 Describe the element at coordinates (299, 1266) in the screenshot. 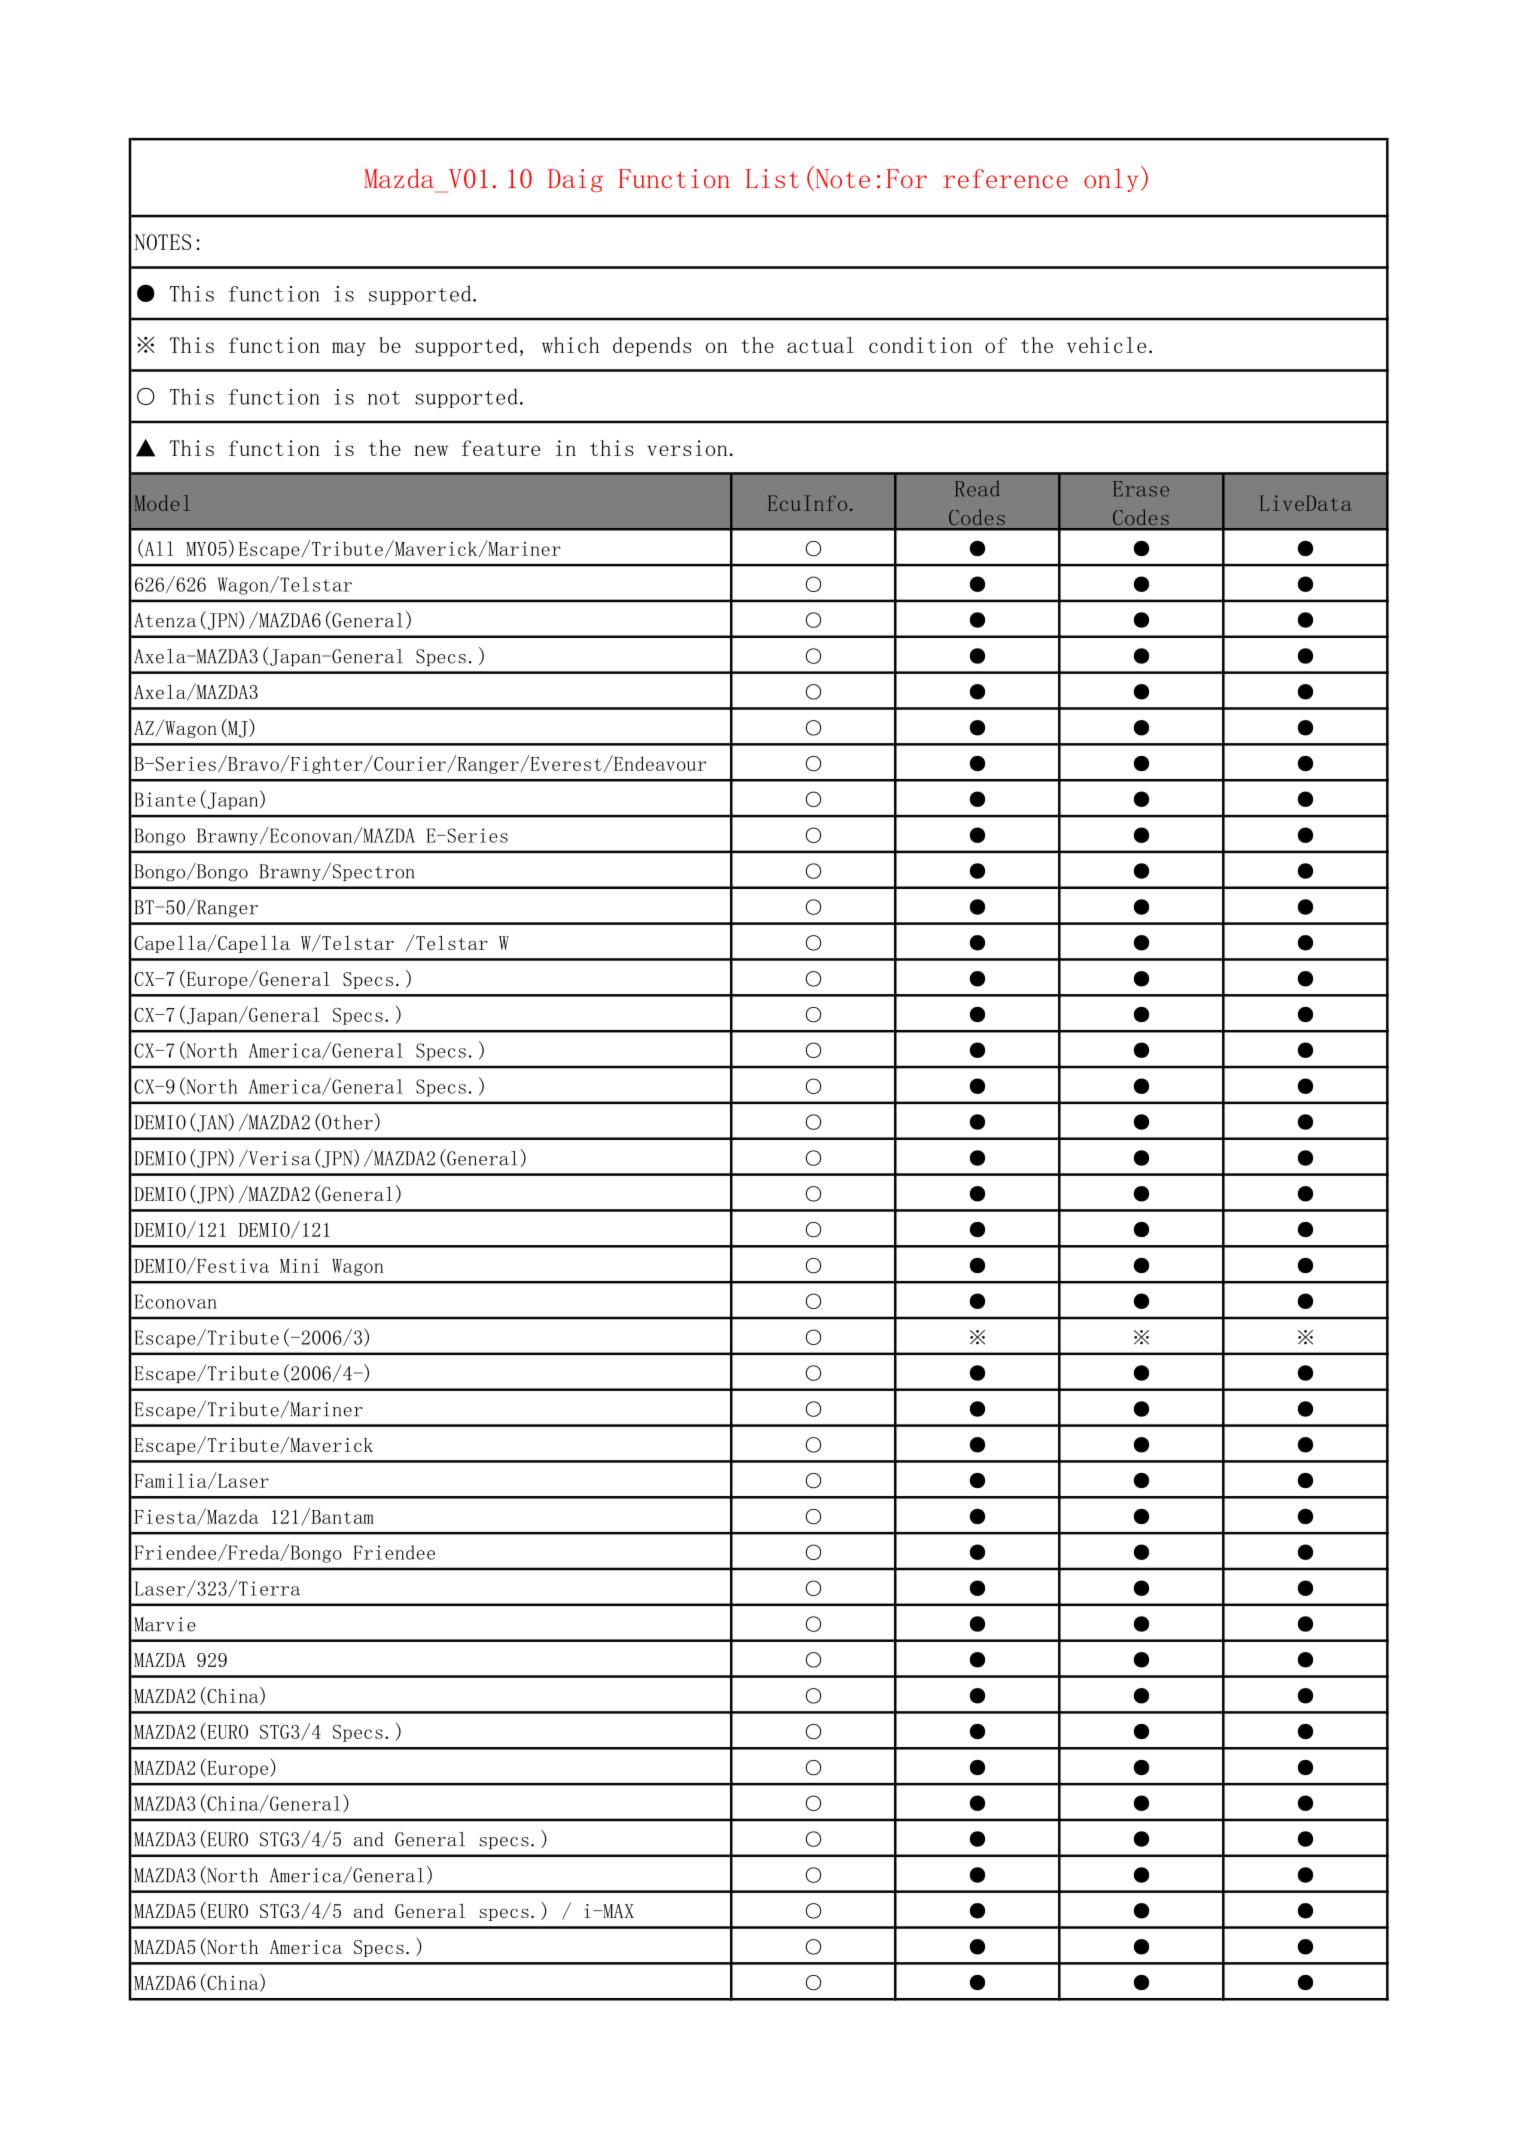

I see `Mini` at that location.
